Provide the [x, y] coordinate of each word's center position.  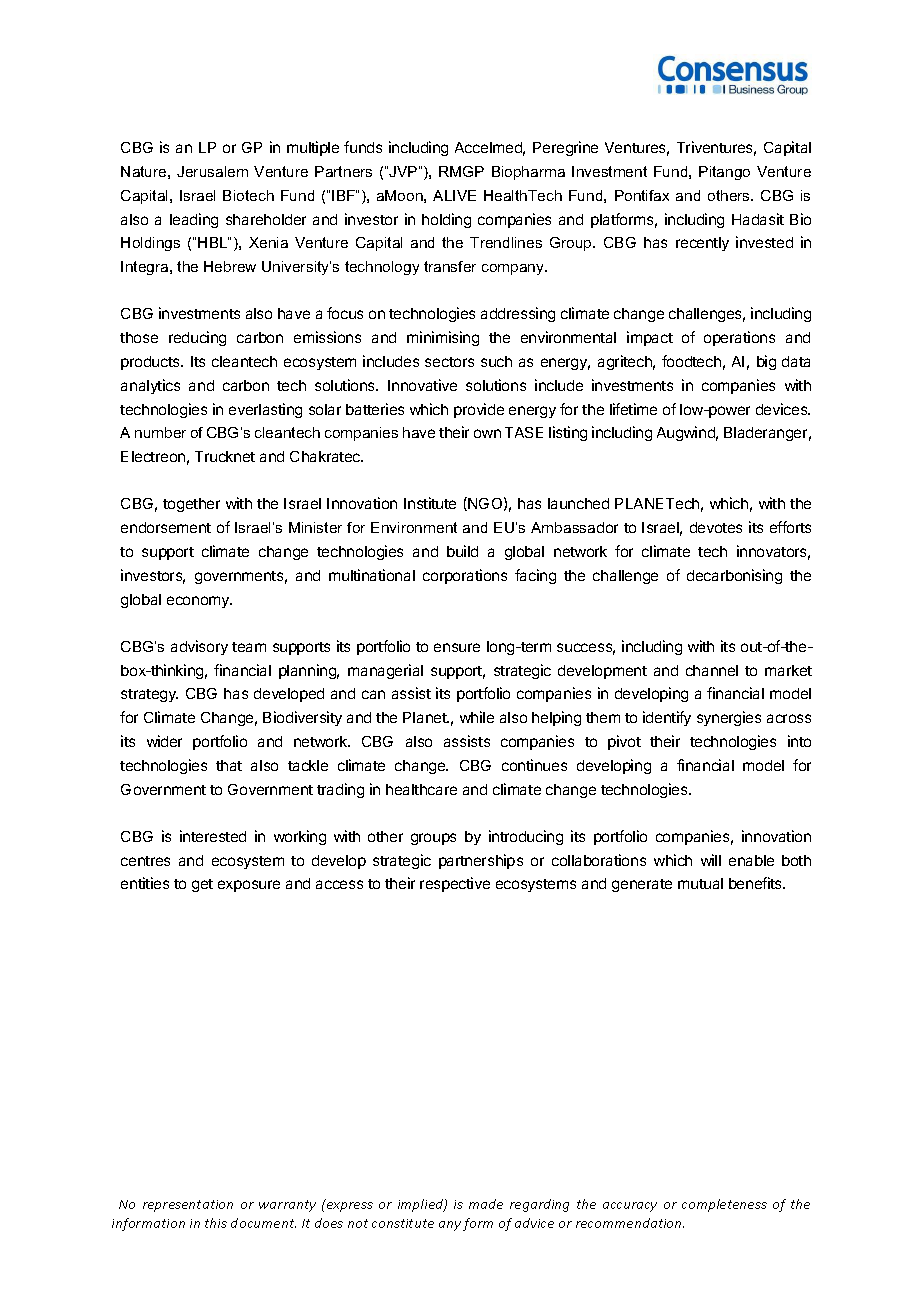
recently [702, 244]
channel [712, 670]
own [487, 433]
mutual [700, 883]
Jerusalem [212, 171]
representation [188, 1206]
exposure [249, 886]
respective [455, 884]
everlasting [265, 410]
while [477, 717]
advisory [199, 647]
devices [783, 409]
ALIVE [454, 195]
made [486, 1204]
